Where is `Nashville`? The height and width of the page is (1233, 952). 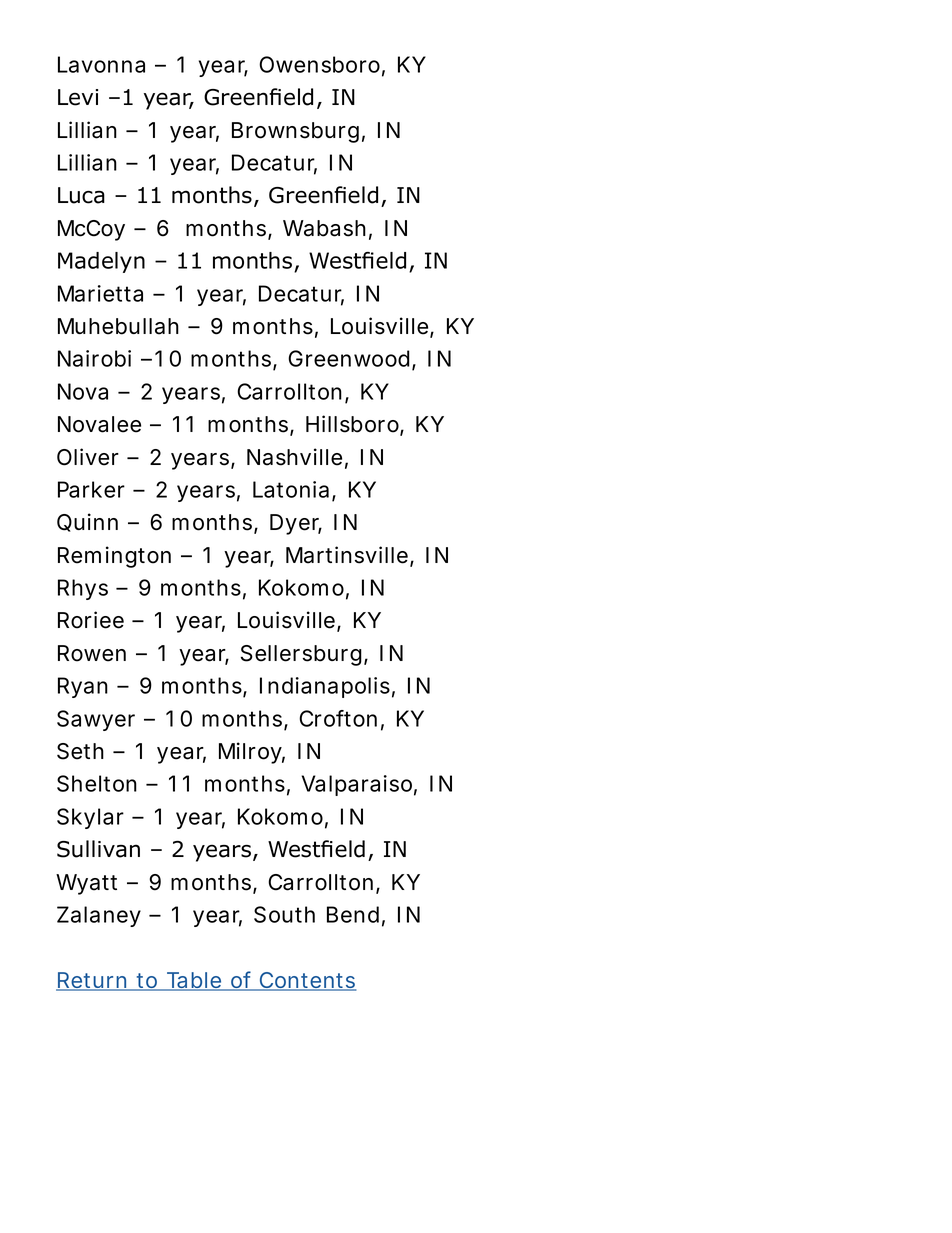
Nashville is located at coordinates (294, 457).
